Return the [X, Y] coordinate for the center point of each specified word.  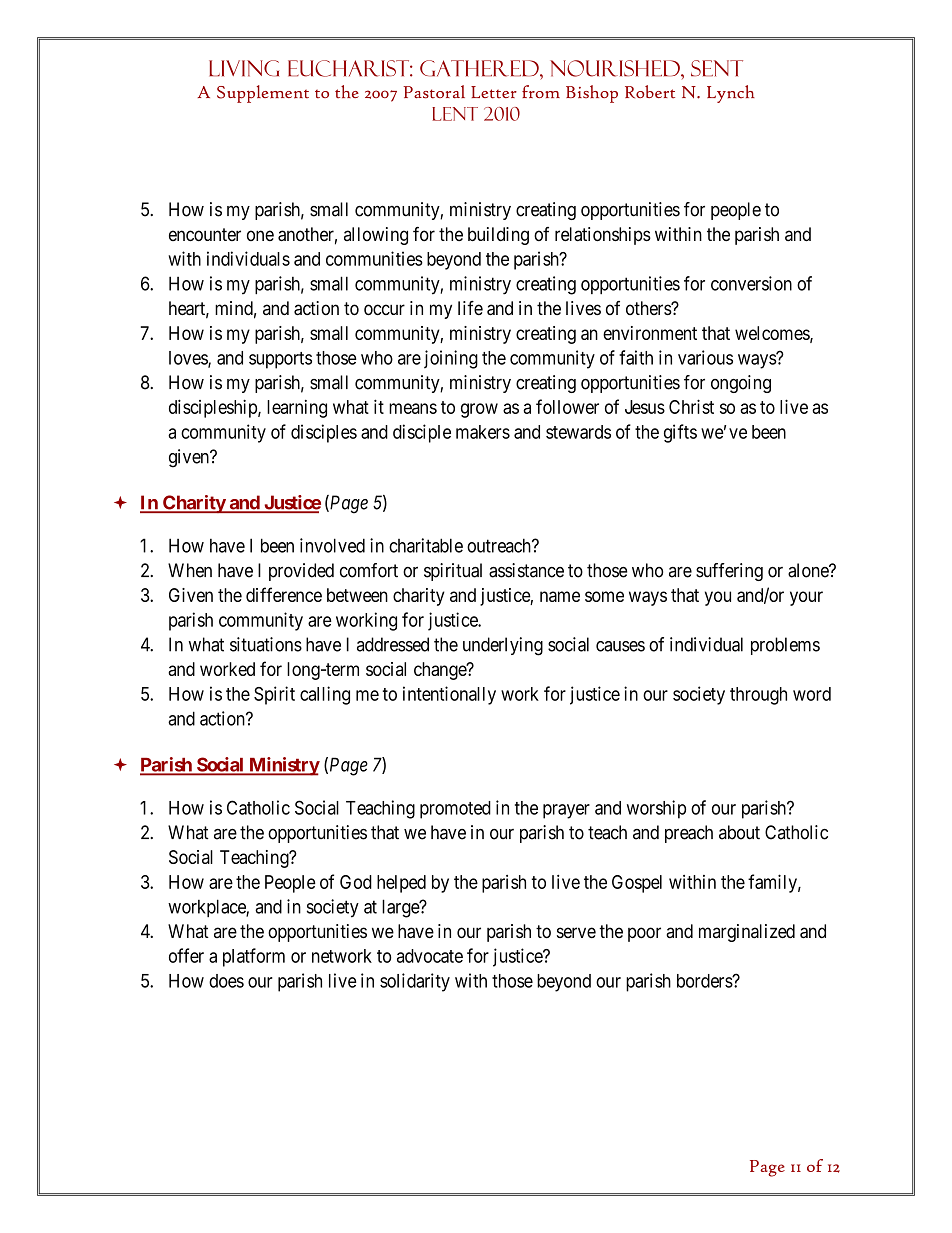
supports [280, 360]
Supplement [263, 94]
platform [254, 957]
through [758, 696]
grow [479, 410]
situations [266, 644]
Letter [494, 92]
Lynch [731, 94]
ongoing [741, 384]
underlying [503, 646]
